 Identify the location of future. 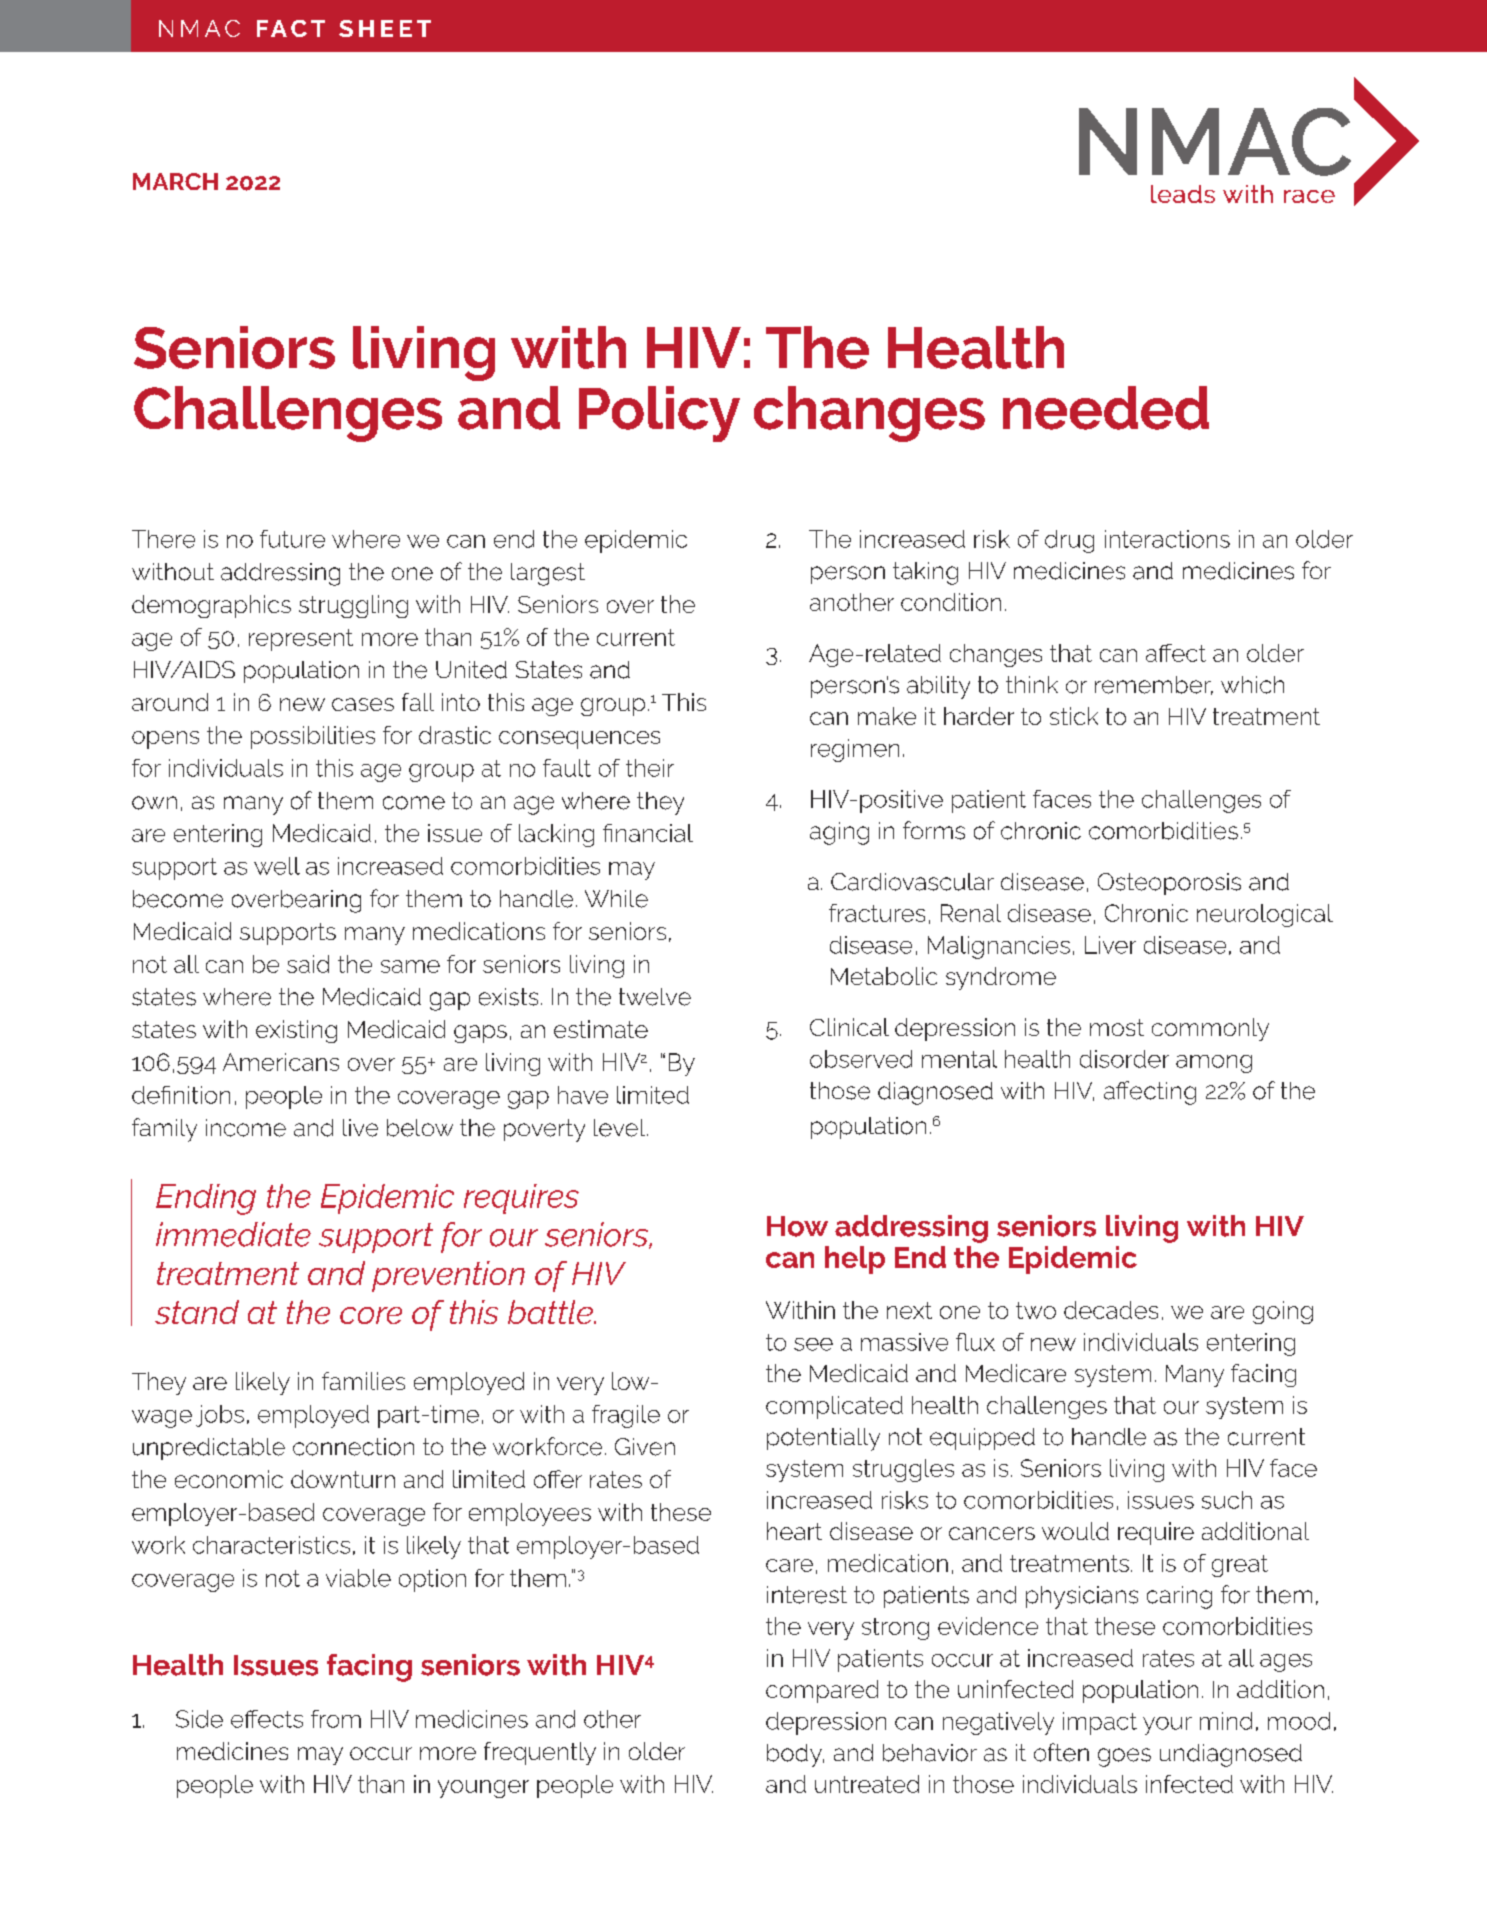
(292, 539).
